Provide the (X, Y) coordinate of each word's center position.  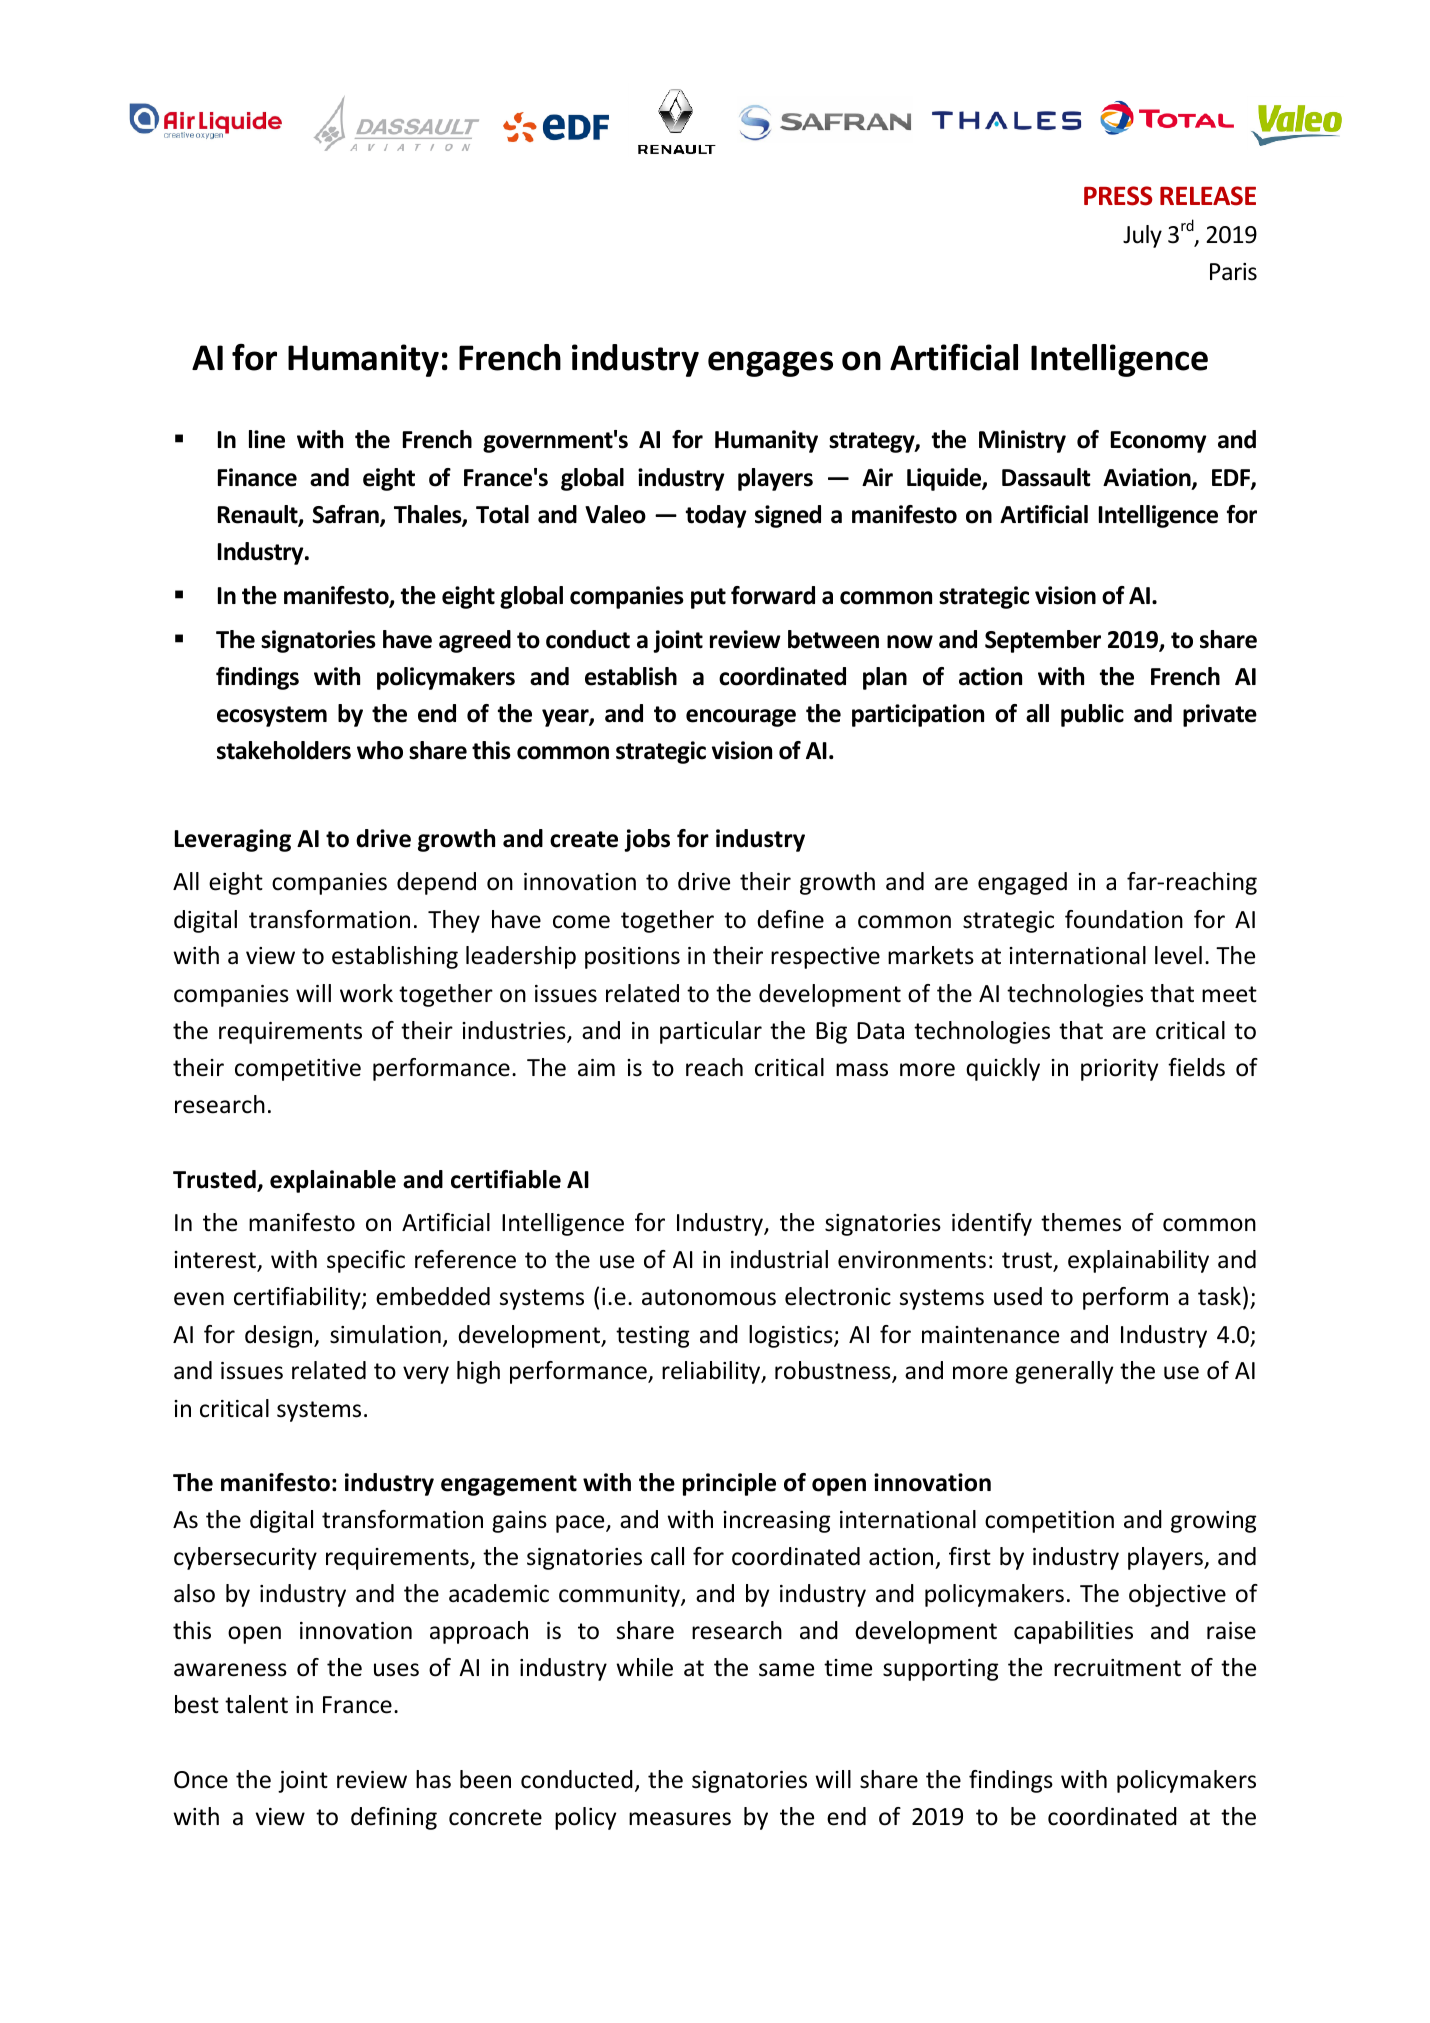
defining (394, 1818)
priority (1119, 1070)
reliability (712, 1372)
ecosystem (272, 716)
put (708, 598)
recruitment (1117, 1668)
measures (680, 1819)
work (366, 993)
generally (1064, 1372)
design (280, 1336)
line (267, 439)
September (1043, 641)
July (1142, 236)
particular (711, 1032)
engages (770, 364)
